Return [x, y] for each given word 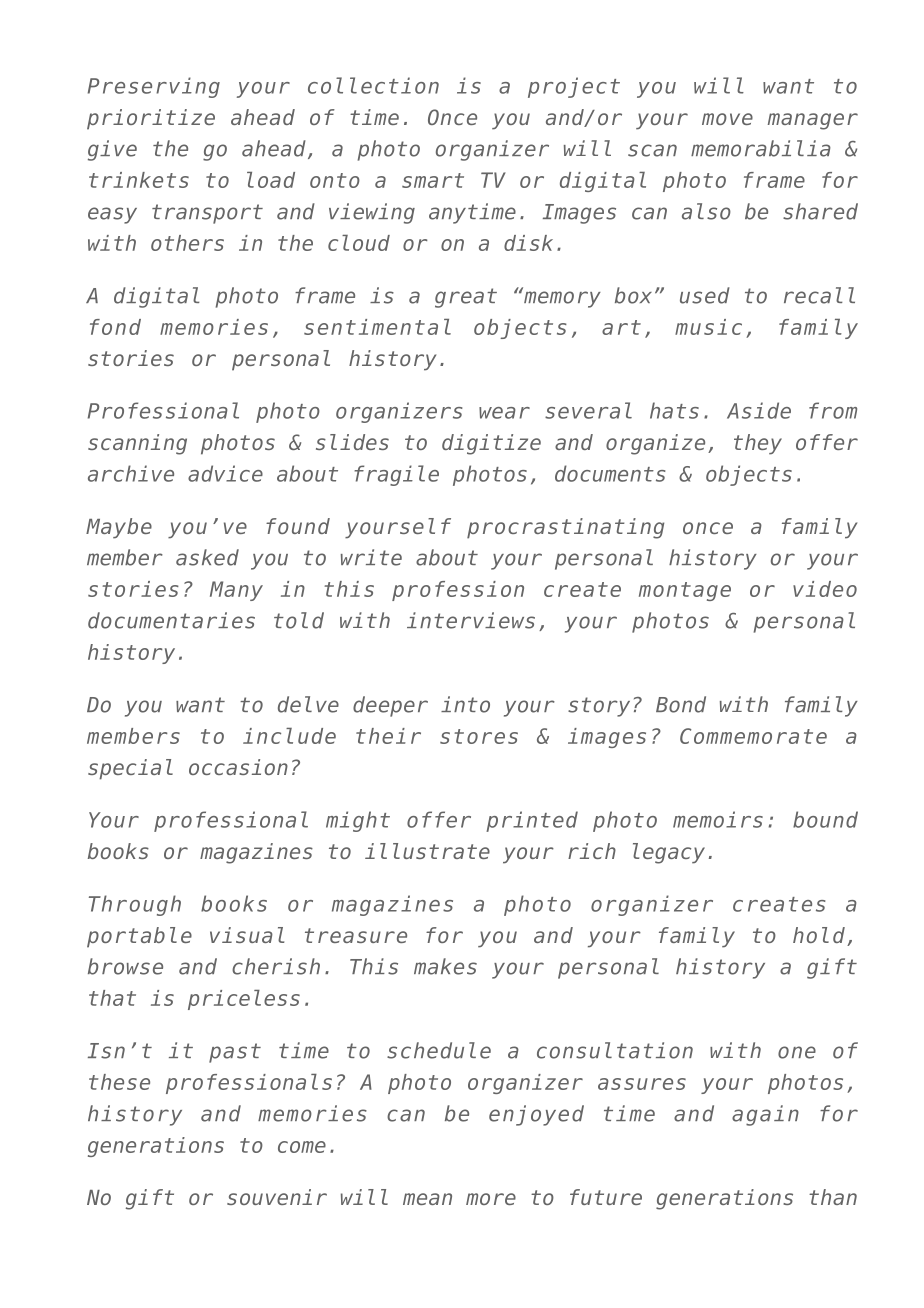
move [727, 119]
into [465, 704]
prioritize [151, 119]
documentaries [171, 620]
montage [685, 591]
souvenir [277, 1197]
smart [433, 180]
